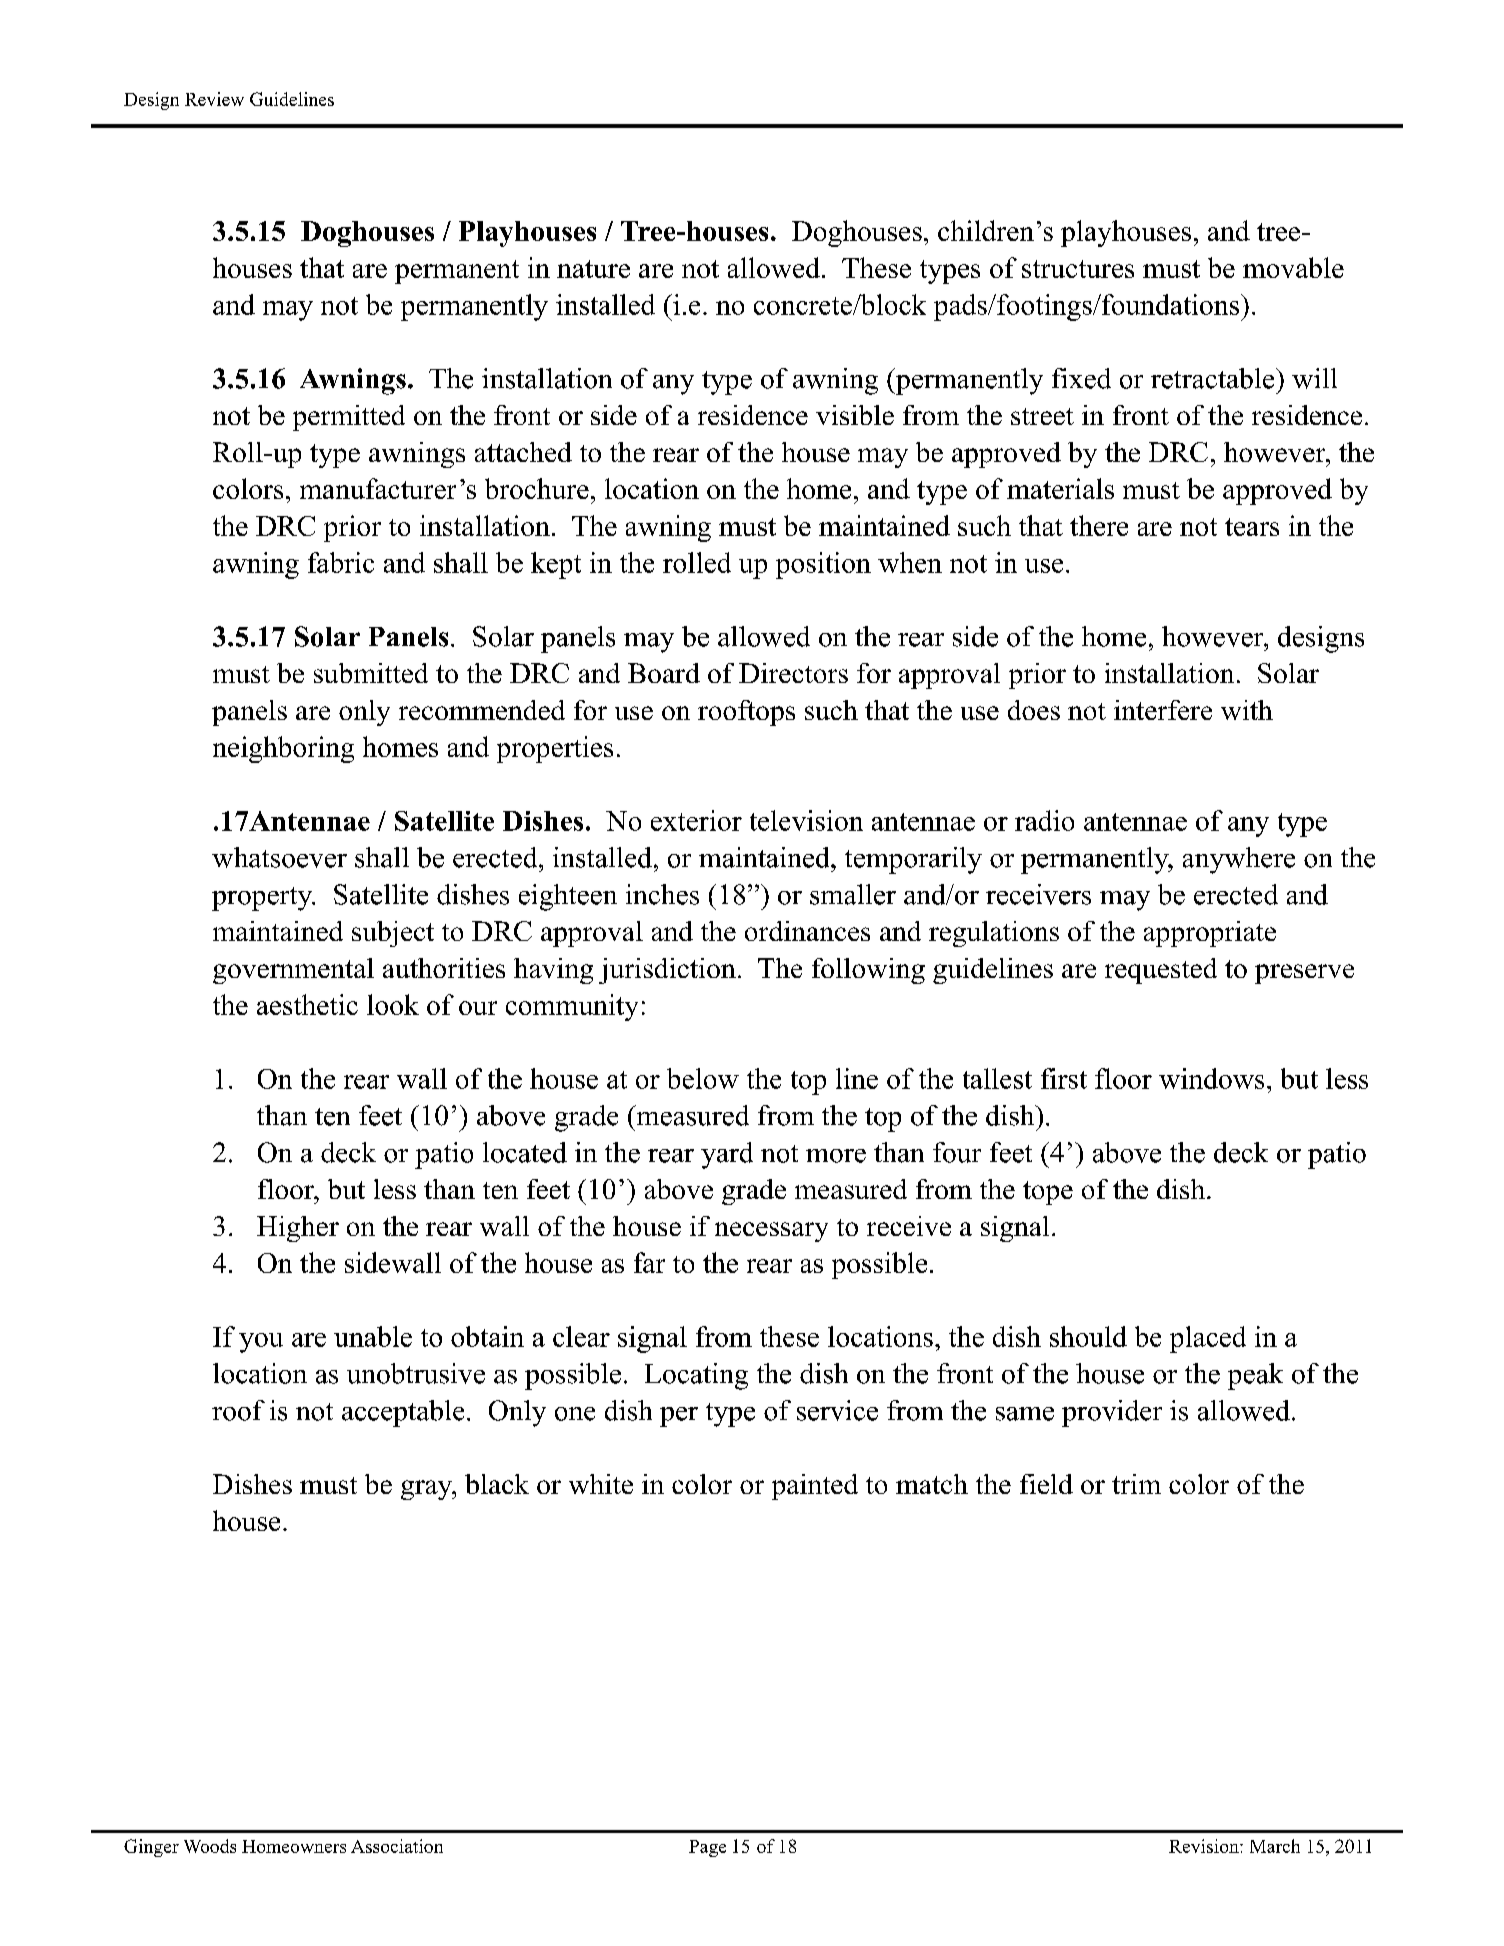 The height and width of the image is (1946, 1504). What do you see at coordinates (1078, 269) in the image?
I see `structures` at bounding box center [1078, 269].
